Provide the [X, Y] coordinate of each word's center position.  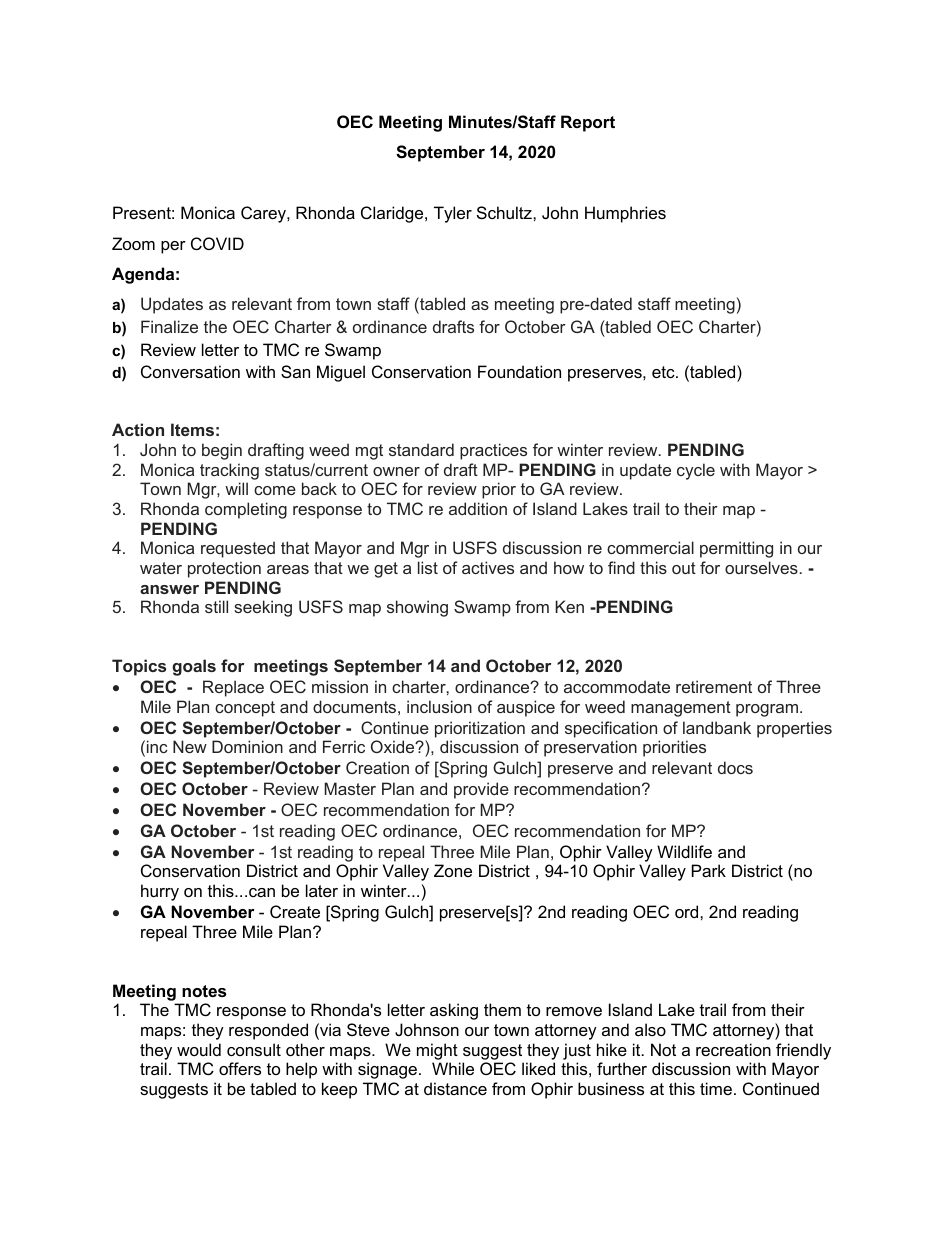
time [716, 1088]
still [216, 606]
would [199, 1049]
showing [417, 608]
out [684, 568]
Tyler [453, 214]
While [453, 1068]
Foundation [519, 371]
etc [664, 372]
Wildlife [684, 851]
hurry [160, 892]
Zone [453, 870]
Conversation [190, 371]
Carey [264, 214]
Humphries [625, 214]
